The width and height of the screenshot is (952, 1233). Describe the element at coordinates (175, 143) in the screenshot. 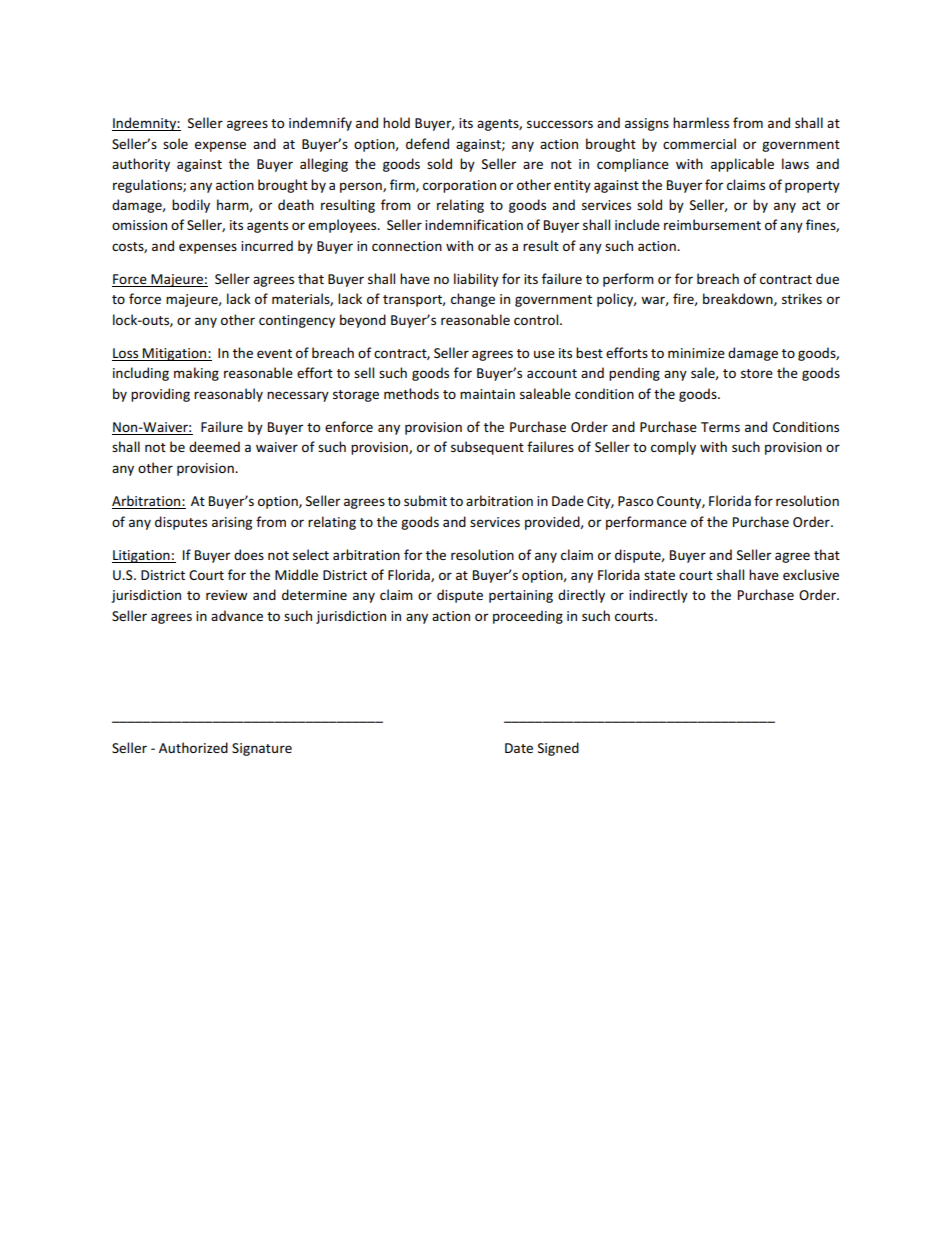

I see `sole` at that location.
